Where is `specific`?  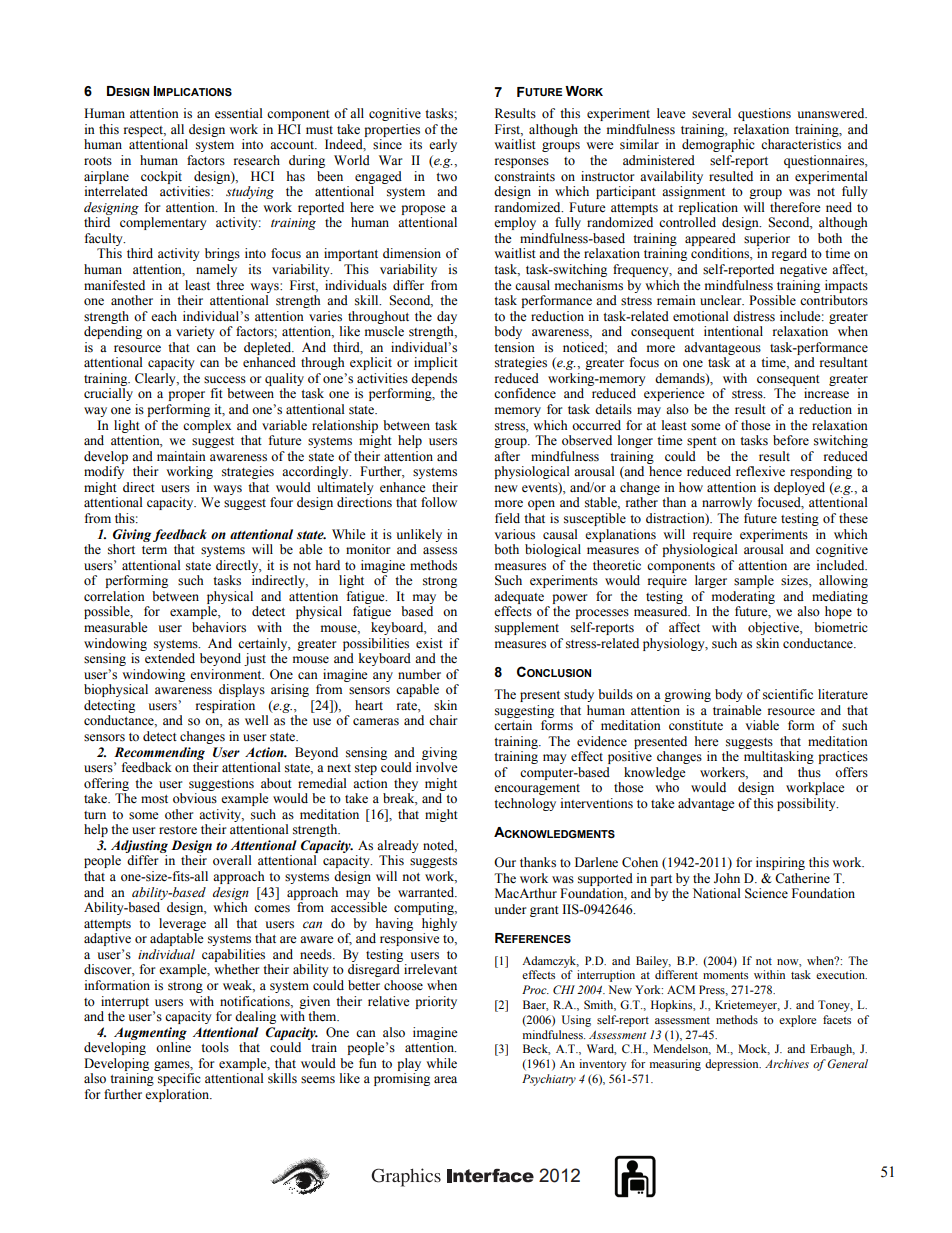
specific is located at coordinates (179, 1079).
